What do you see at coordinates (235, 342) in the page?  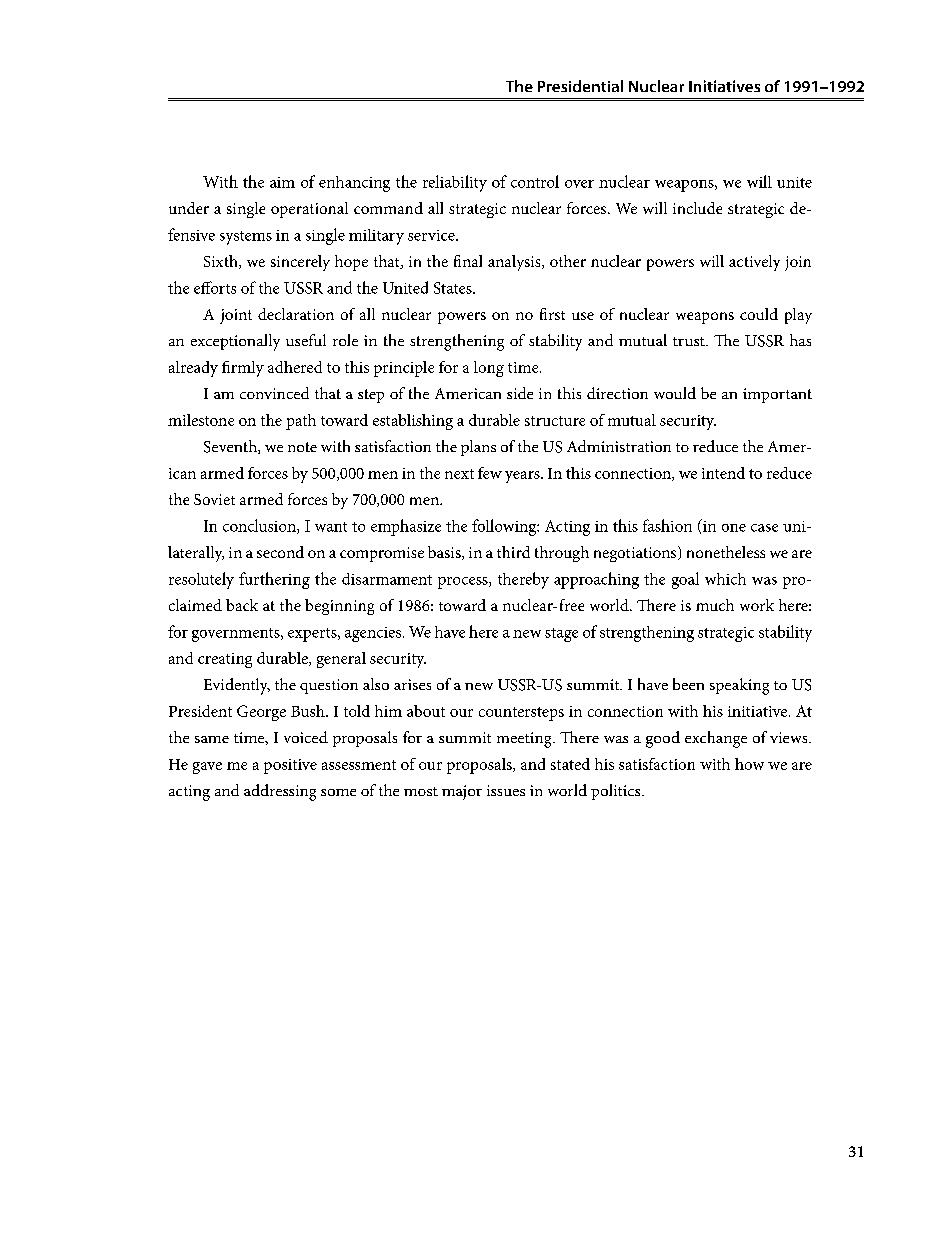 I see `exceptionally` at bounding box center [235, 342].
